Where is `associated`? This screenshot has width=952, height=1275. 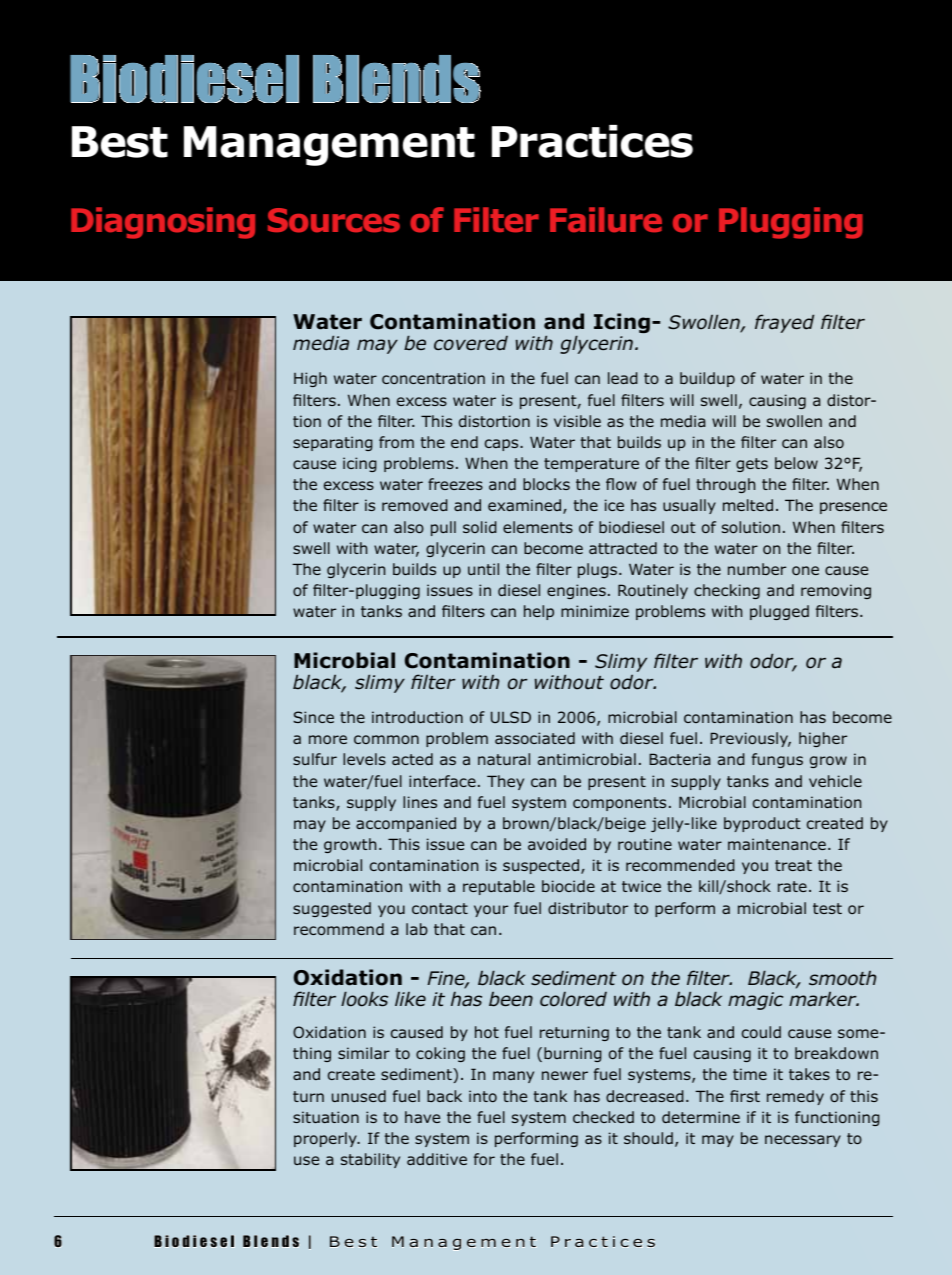 associated is located at coordinates (535, 738).
